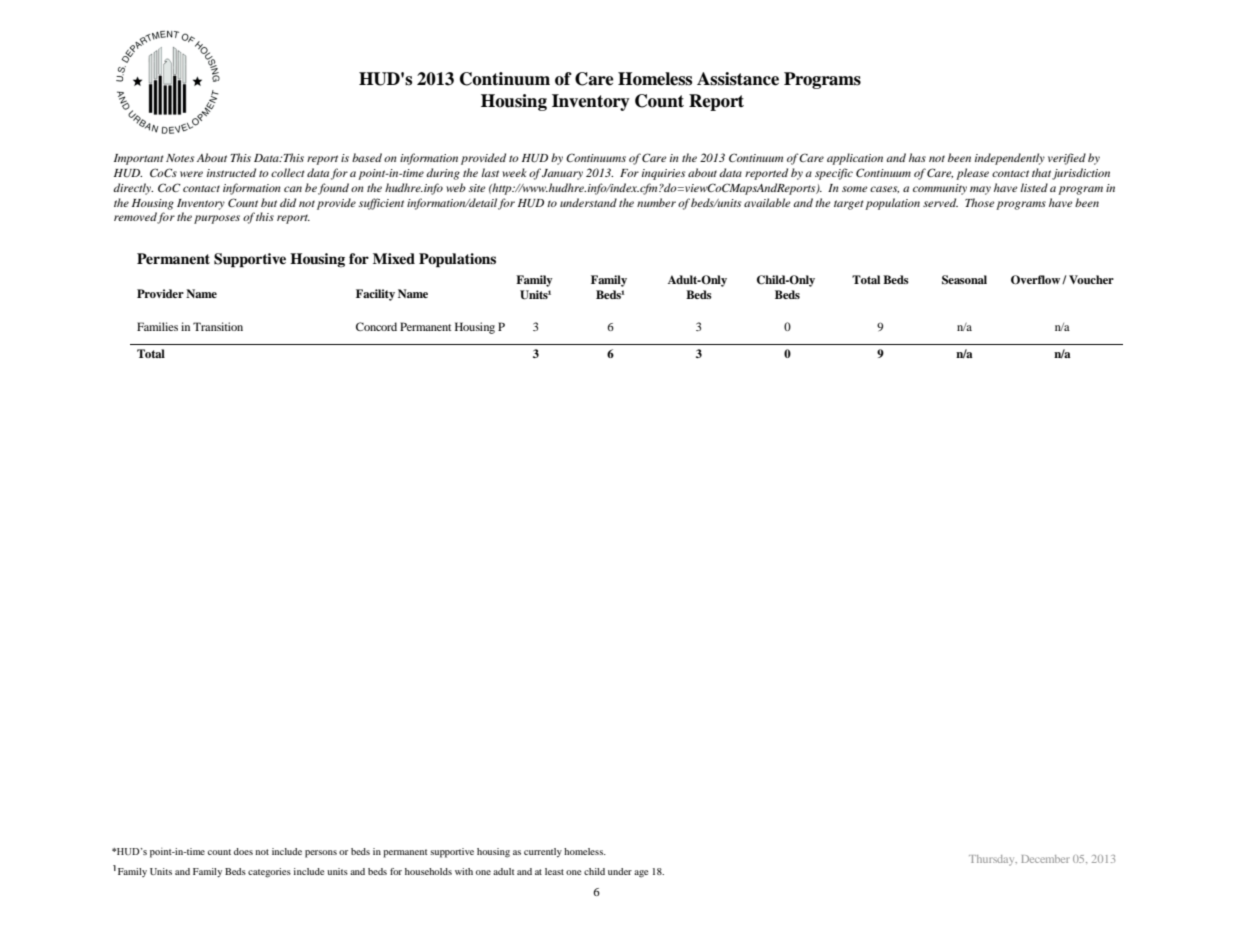  I want to click on categories, so click(269, 873).
